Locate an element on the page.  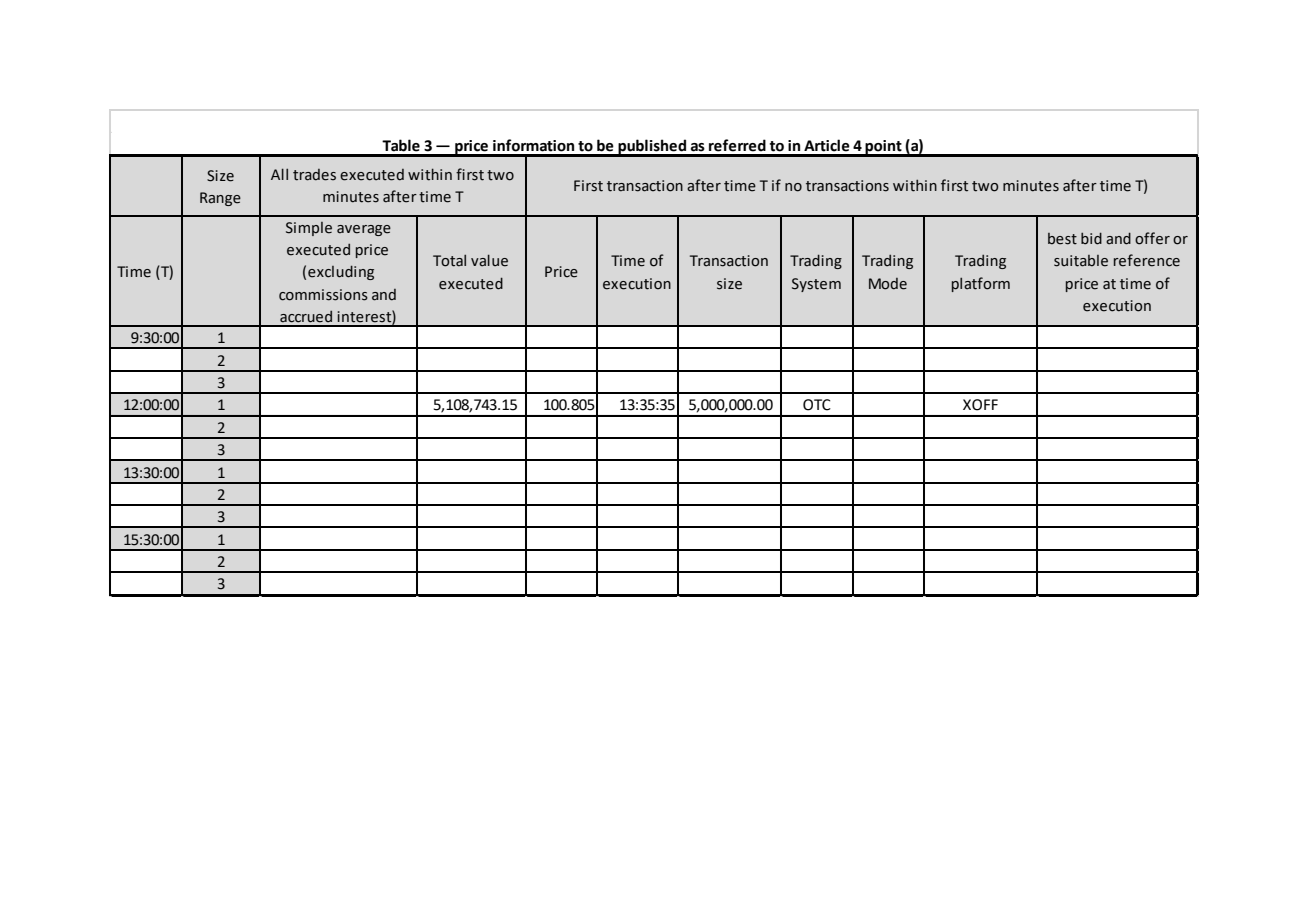
System is located at coordinates (816, 285).
